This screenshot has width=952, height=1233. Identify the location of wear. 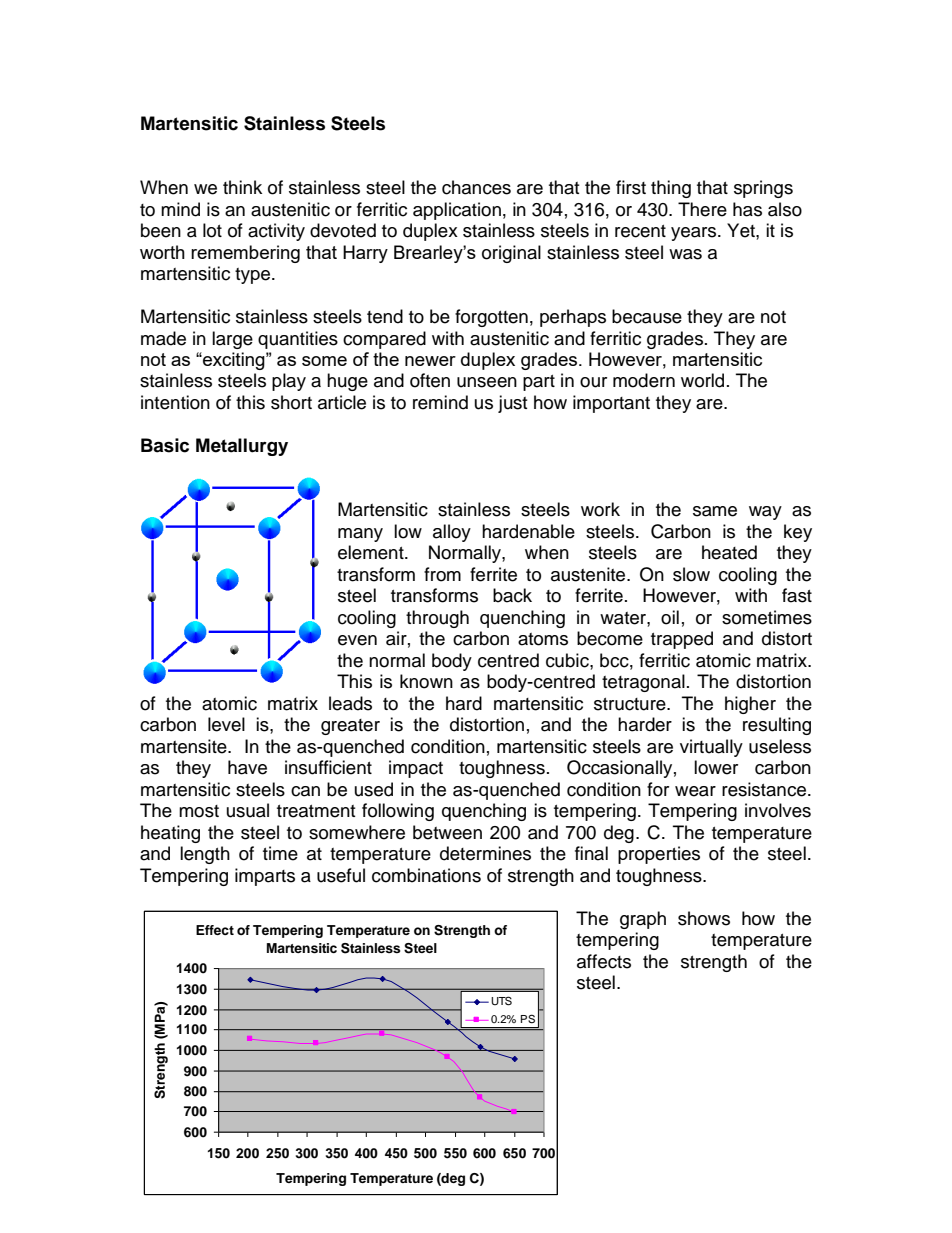
(695, 791).
